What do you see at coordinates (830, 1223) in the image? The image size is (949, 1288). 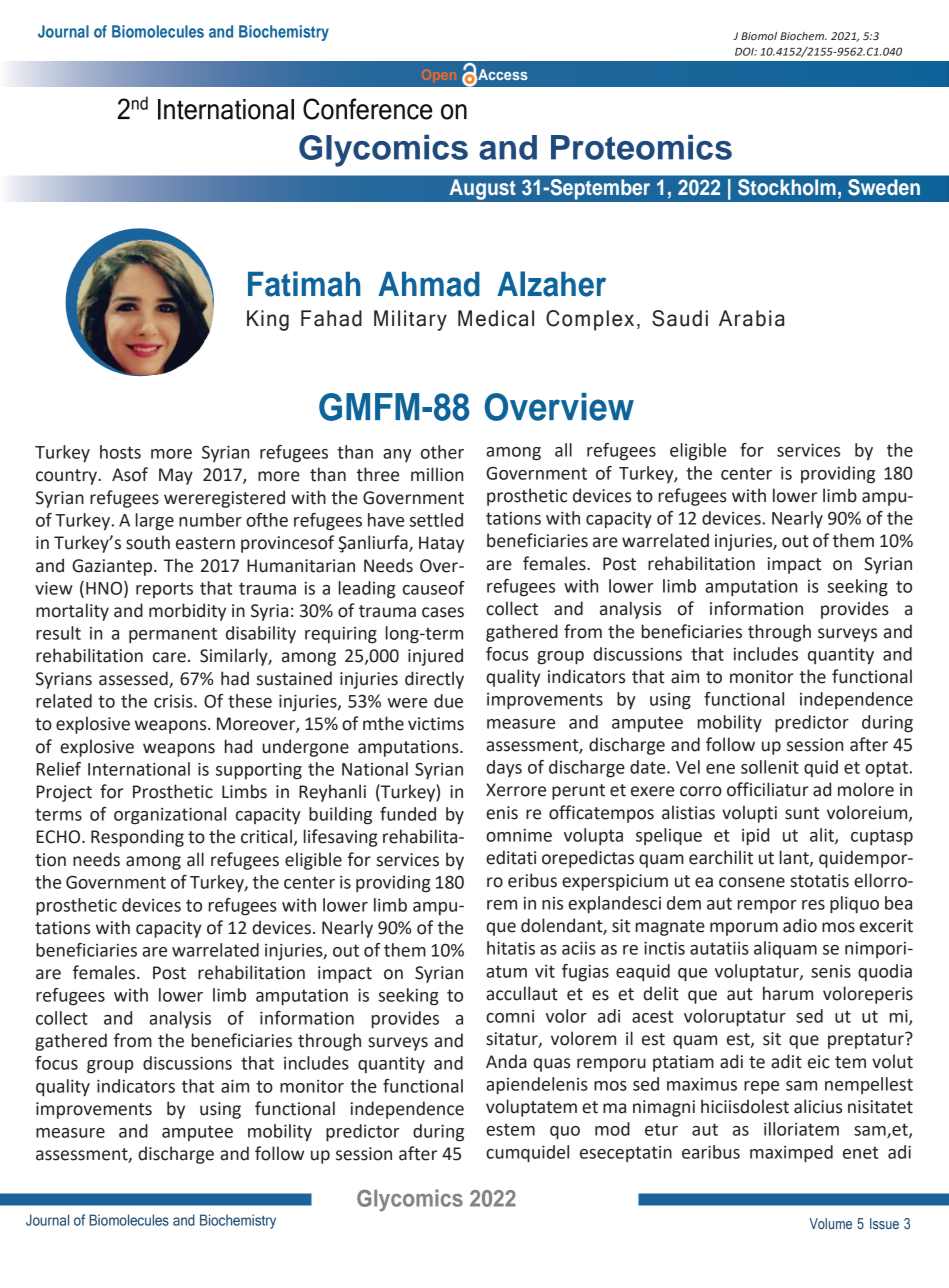 I see `Volume` at bounding box center [830, 1223].
